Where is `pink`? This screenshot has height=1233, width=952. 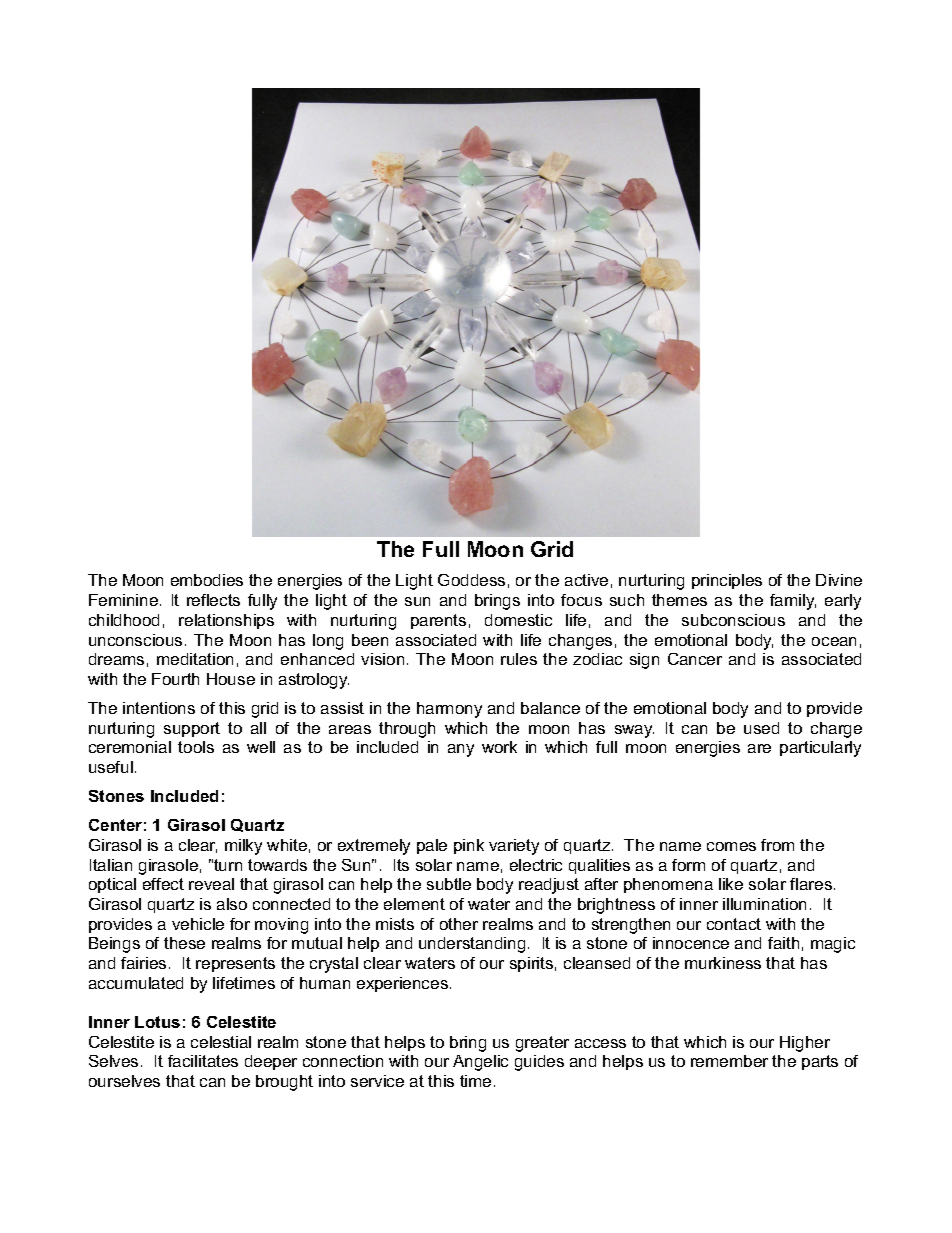 pink is located at coordinates (469, 846).
